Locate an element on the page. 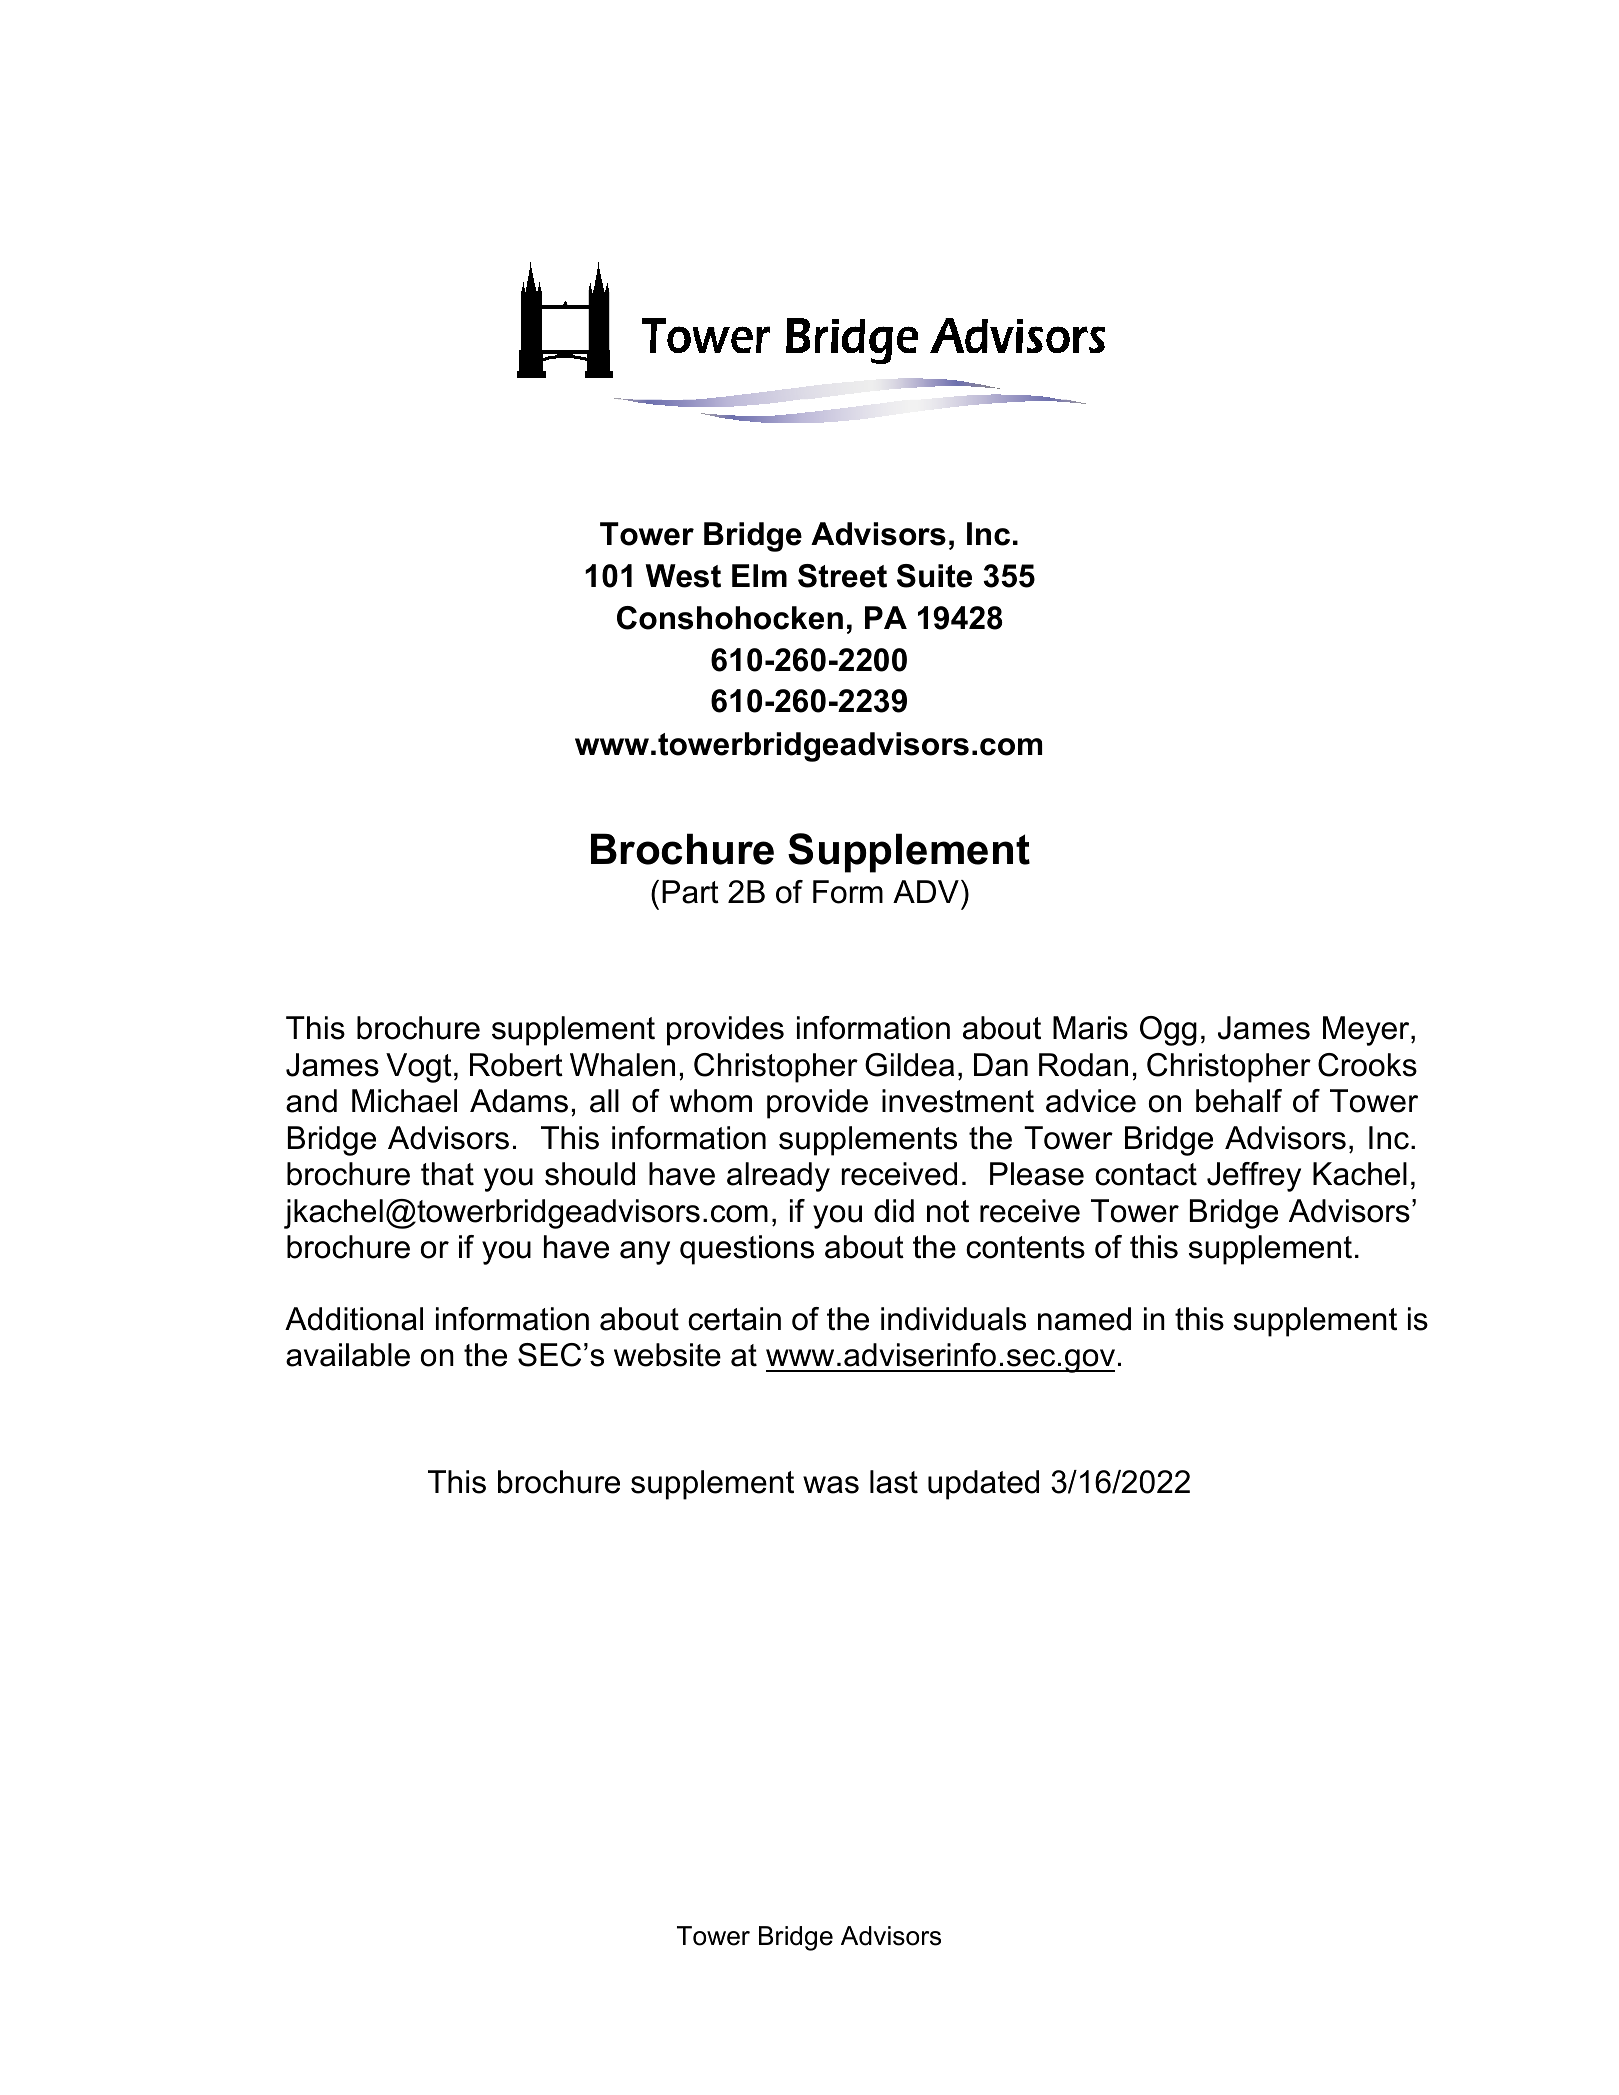 This page has height=2095, width=1619. Part is located at coordinates (690, 892).
